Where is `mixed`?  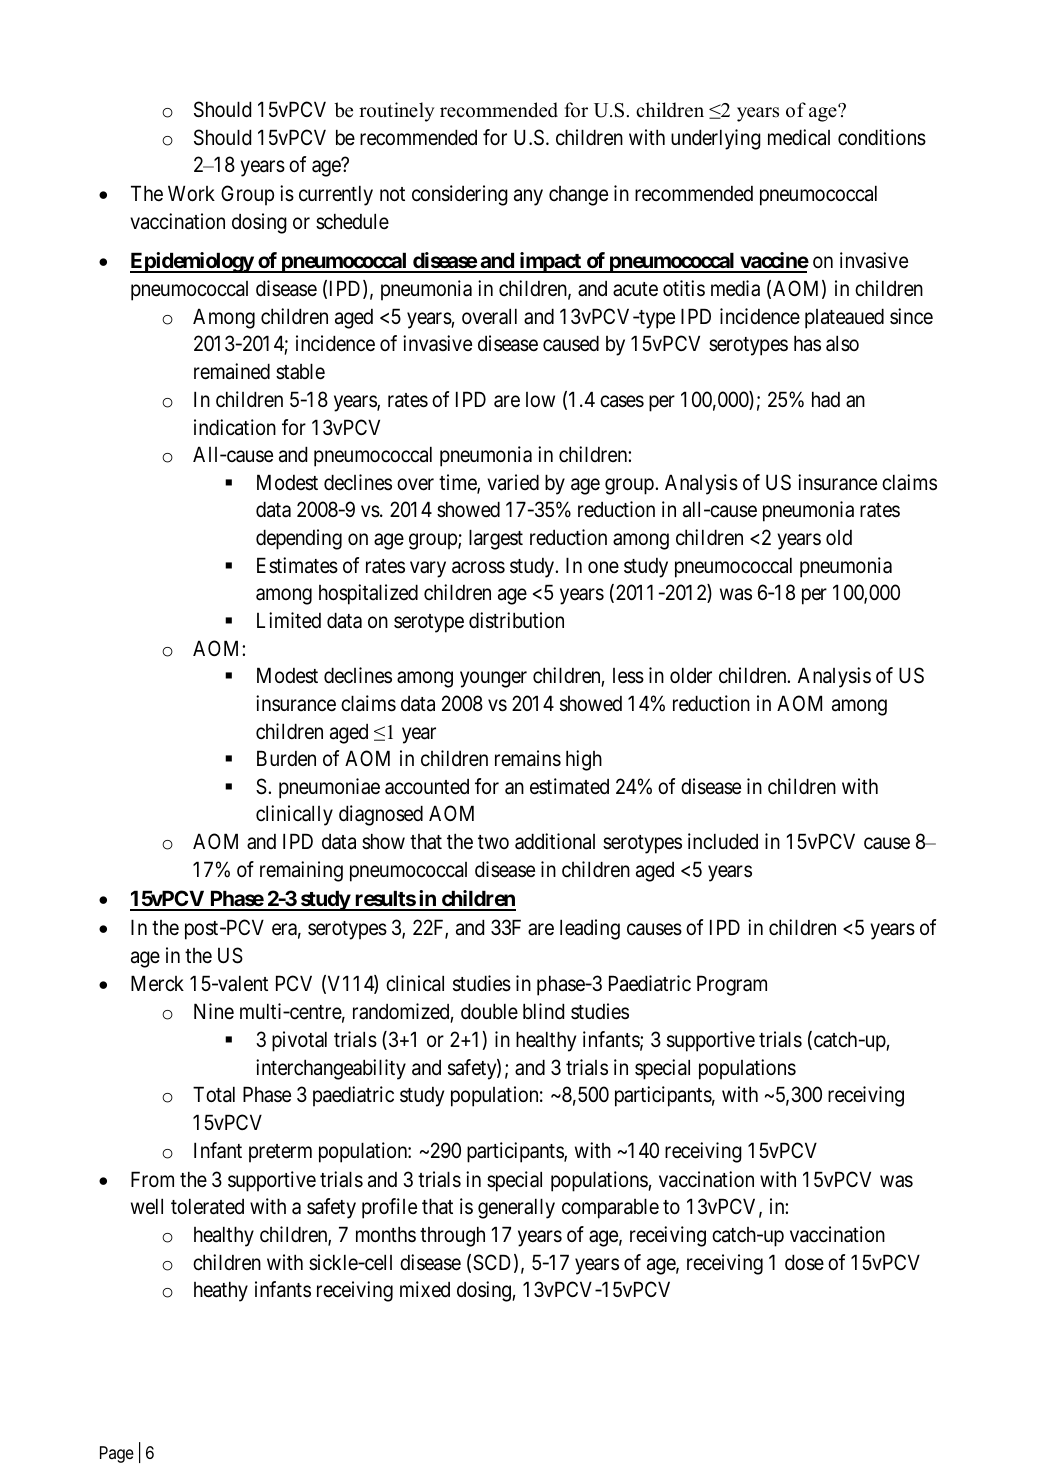 mixed is located at coordinates (425, 1289).
